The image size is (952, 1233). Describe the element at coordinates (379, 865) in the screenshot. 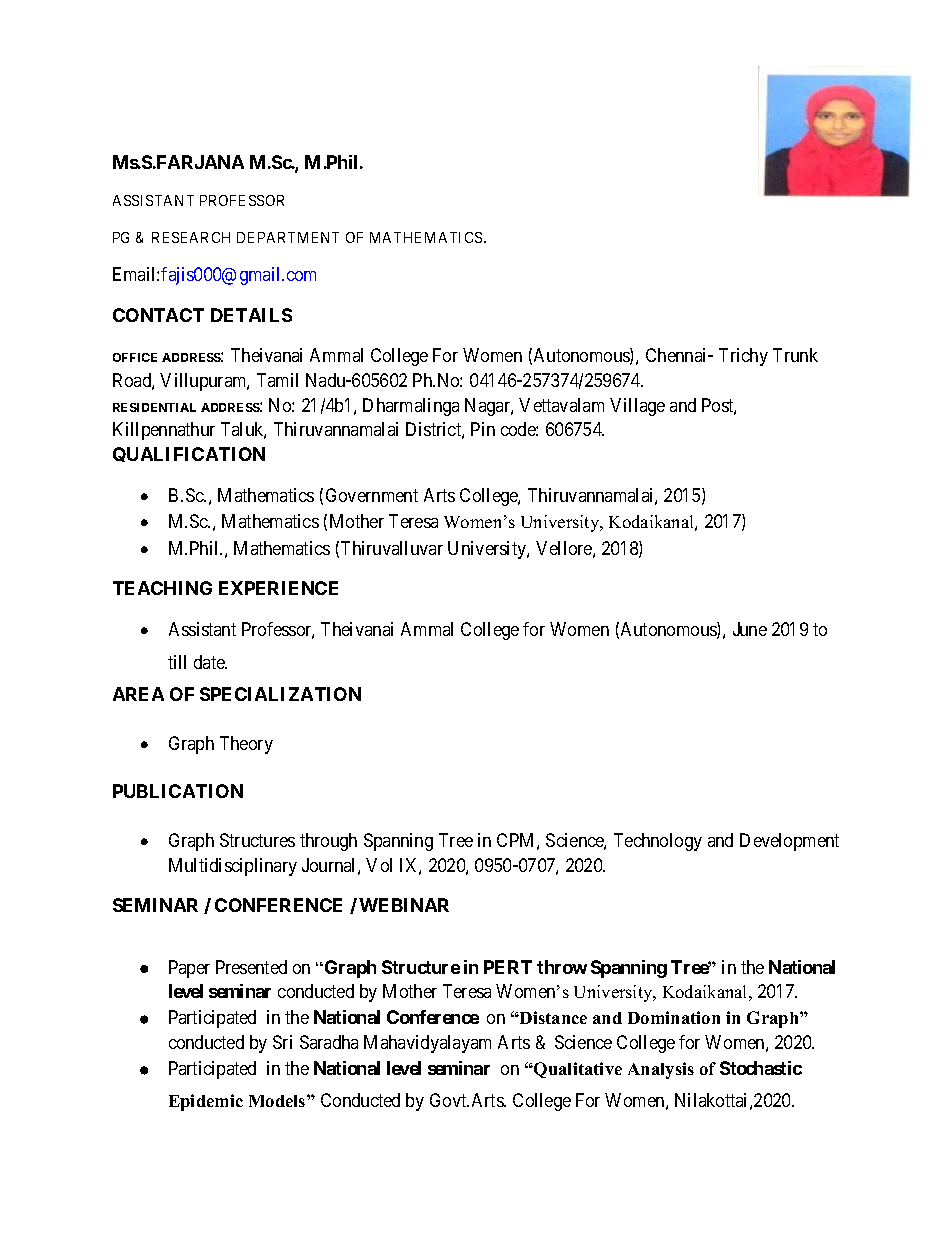

I see `Vol` at that location.
